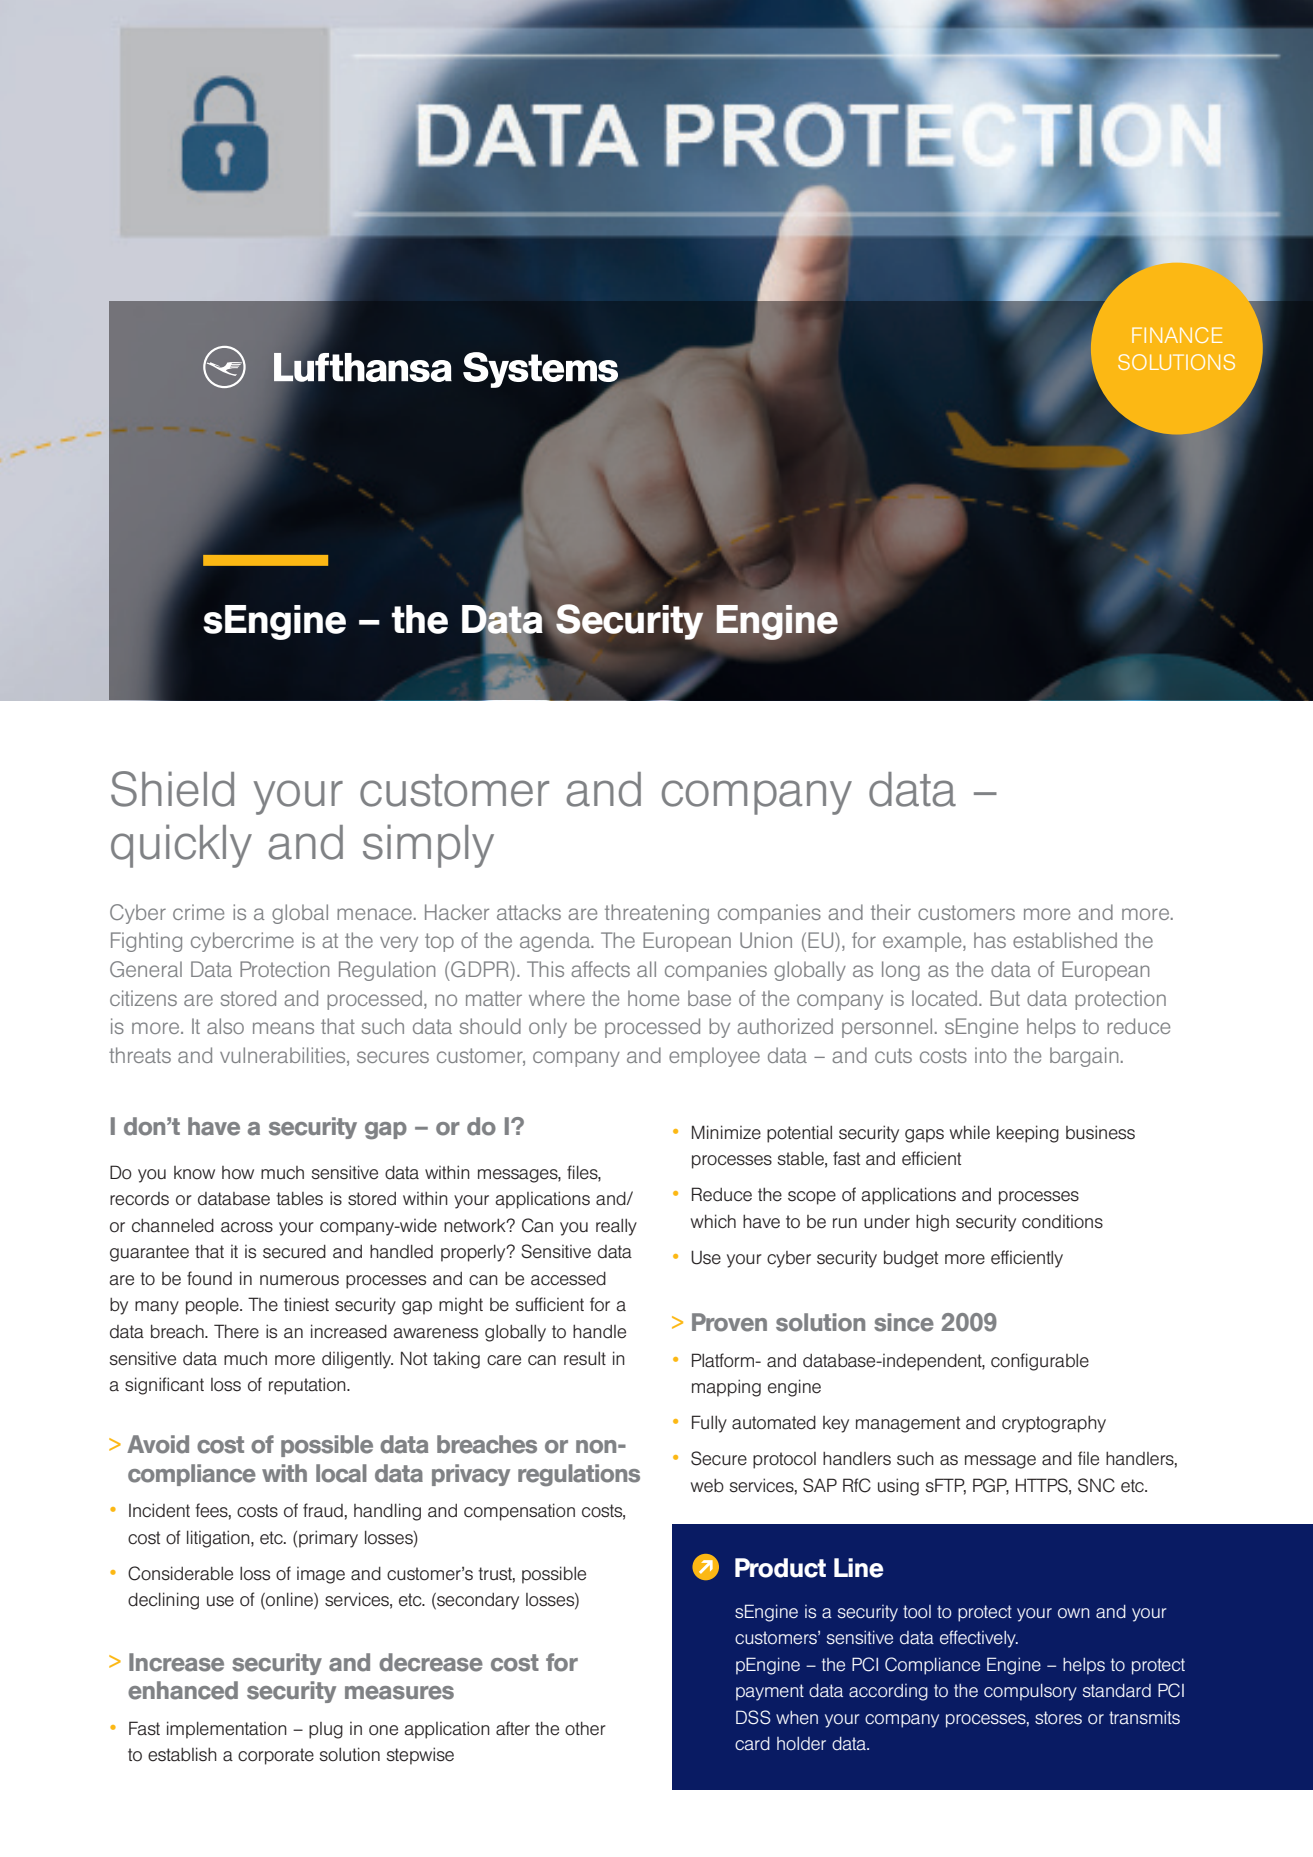 This document has width=1313, height=1857. Describe the element at coordinates (172, 789) in the document. I see `Shield` at that location.
